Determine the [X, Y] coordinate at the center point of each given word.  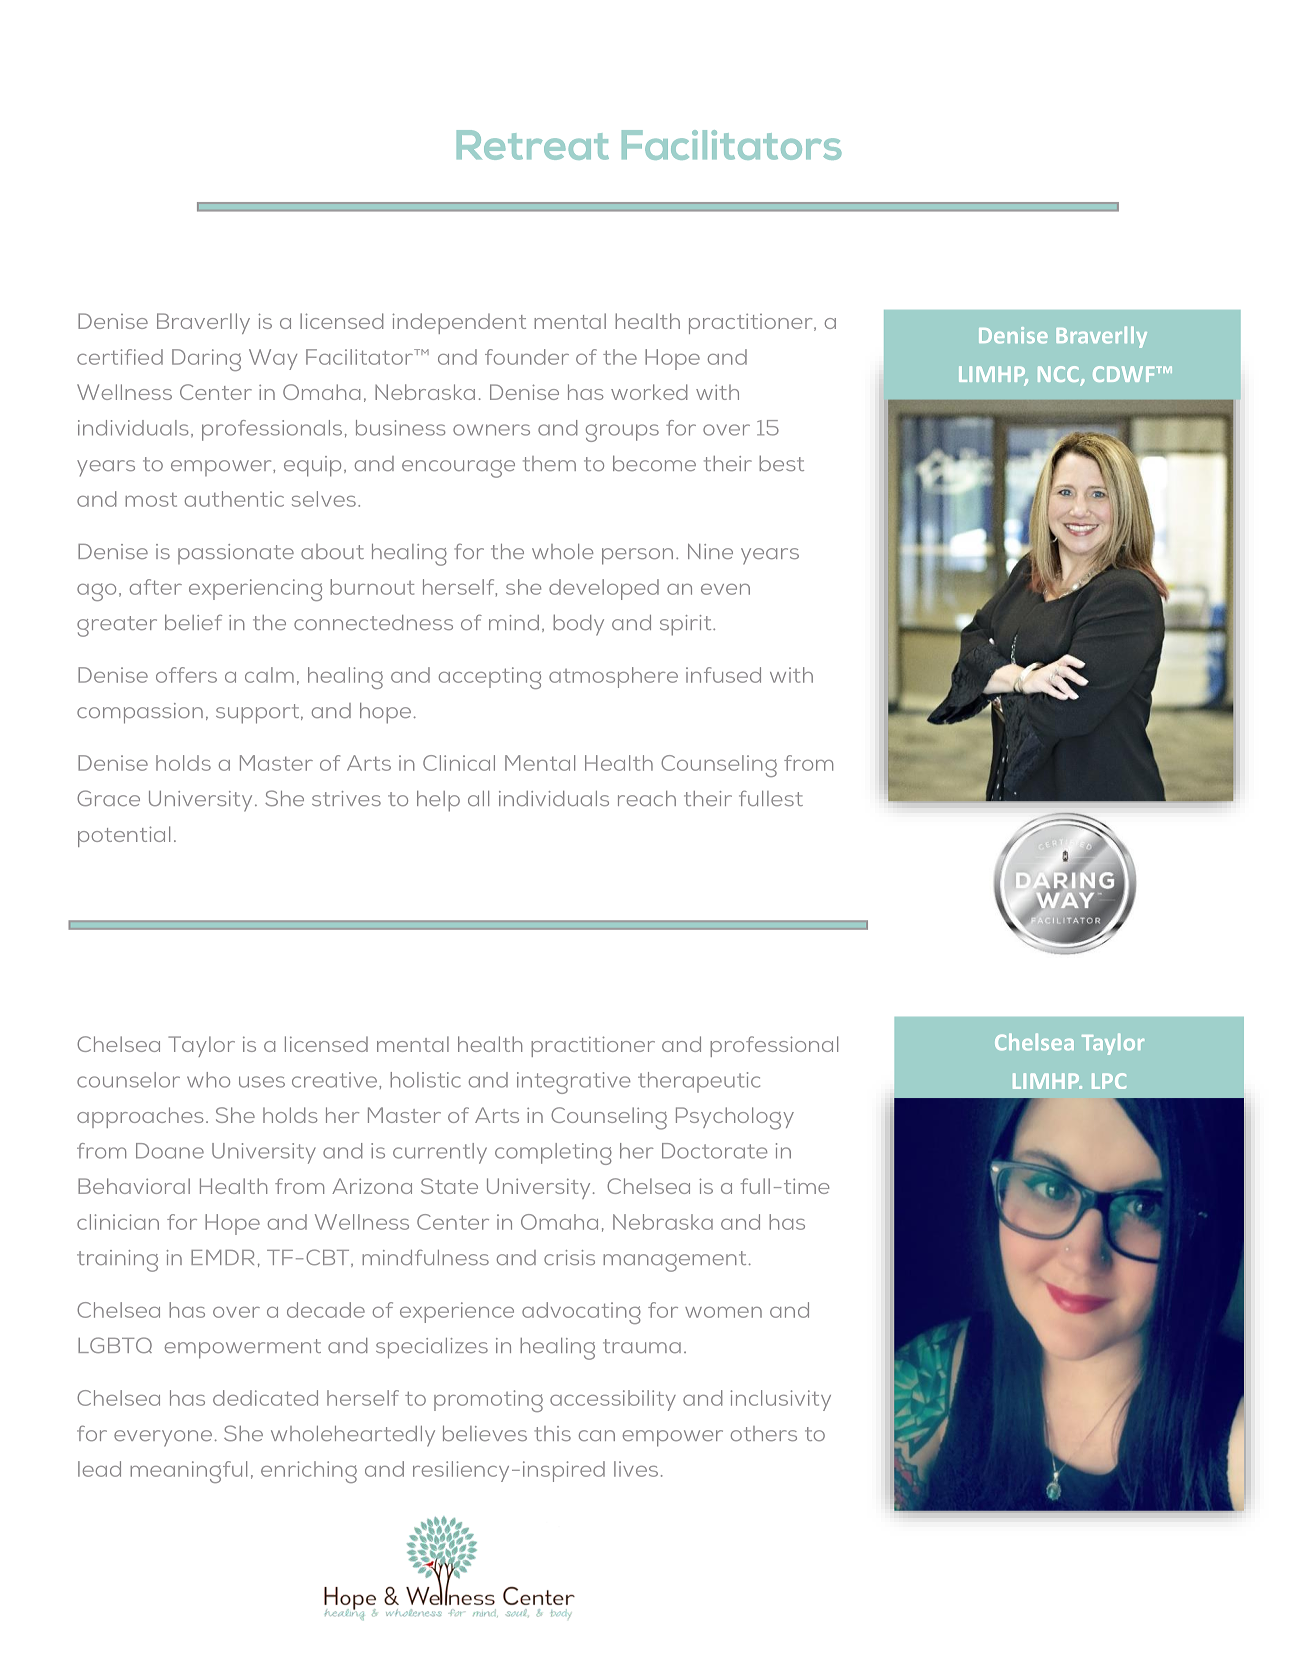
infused [723, 675]
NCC [1059, 375]
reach [647, 798]
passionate [236, 554]
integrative [573, 1083]
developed [604, 589]
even [725, 589]
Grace [108, 798]
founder [527, 357]
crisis [569, 1257]
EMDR [222, 1257]
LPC [1109, 1081]
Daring [206, 360]
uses [262, 1082]
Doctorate [714, 1151]
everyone [163, 1438]
